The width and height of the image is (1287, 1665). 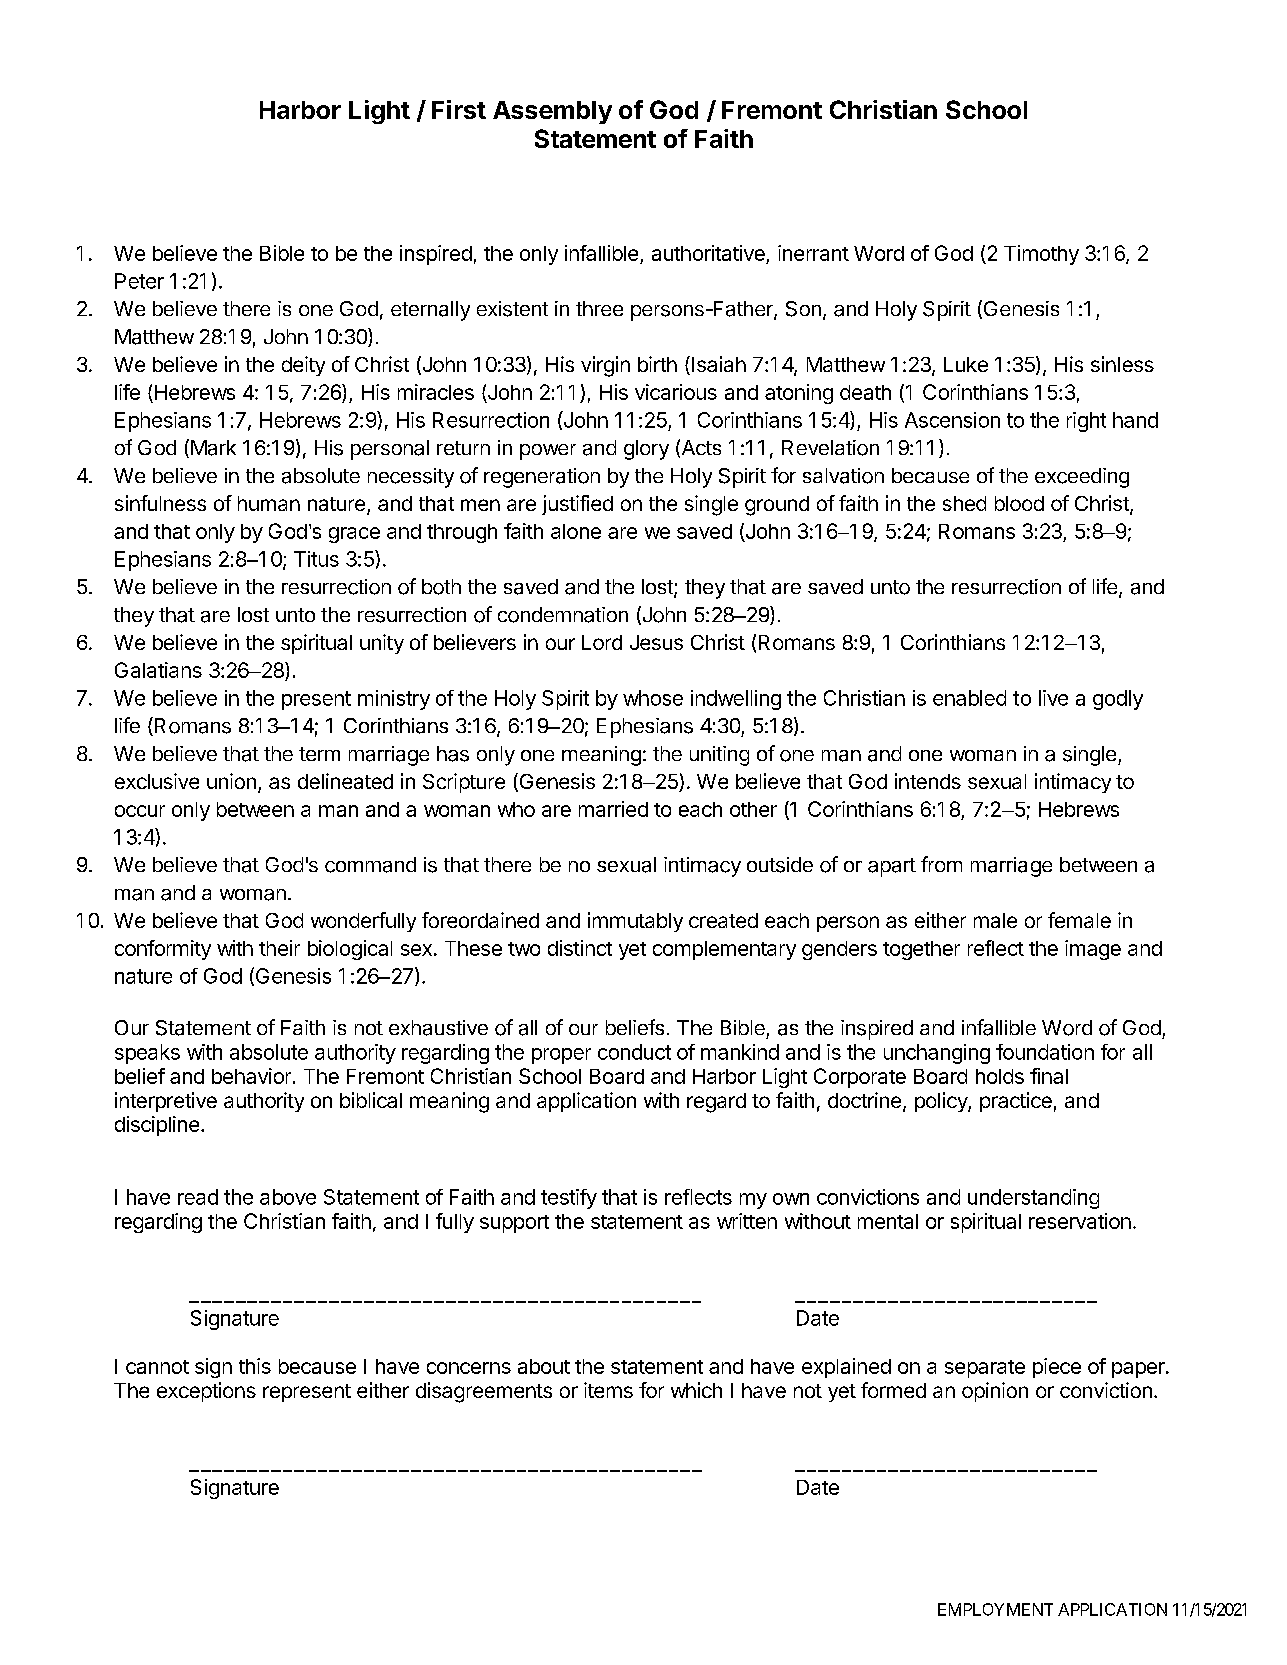 I want to click on exceptions, so click(x=206, y=1392).
